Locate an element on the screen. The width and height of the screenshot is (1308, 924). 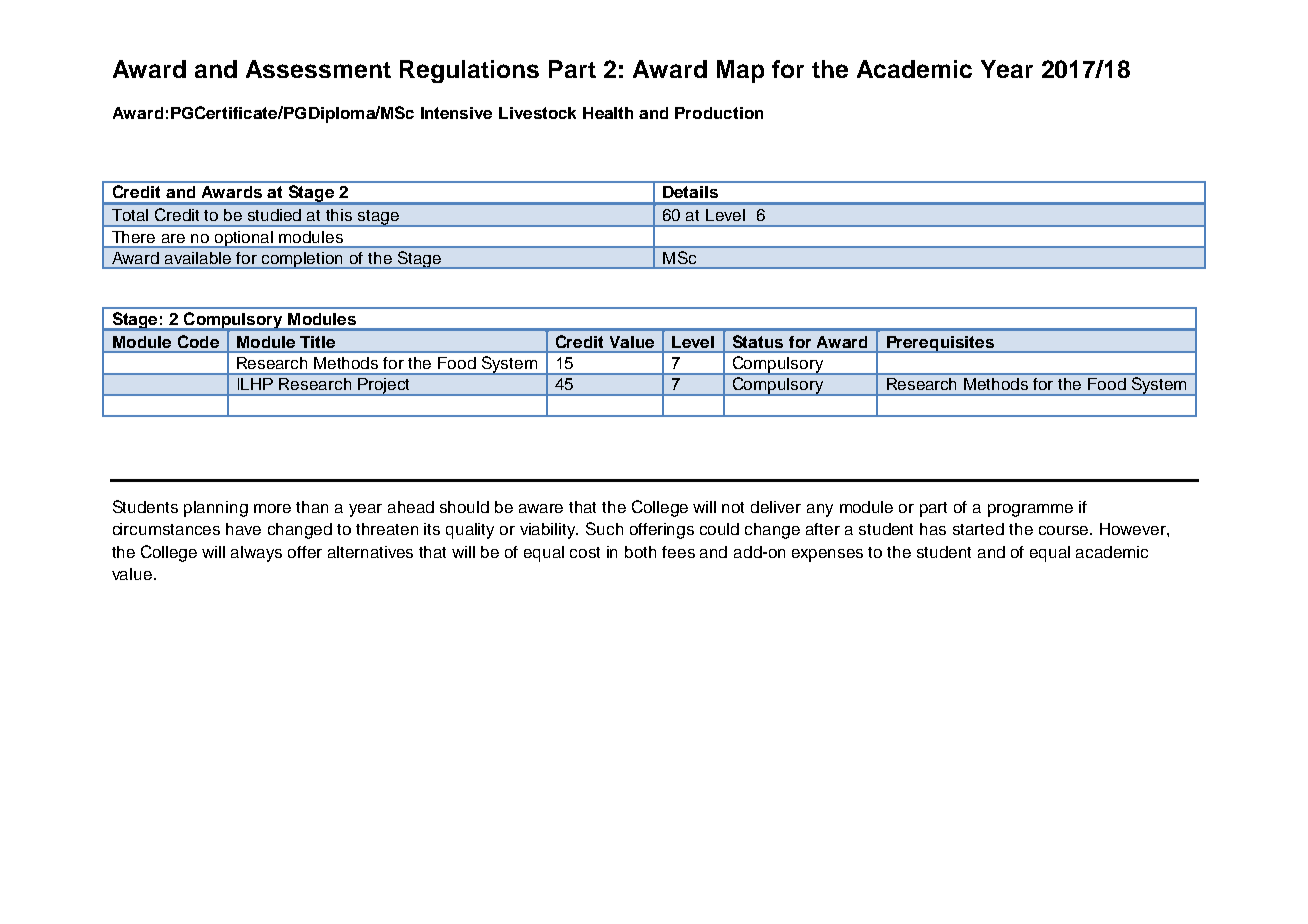
Prerequisites is located at coordinates (940, 344).
